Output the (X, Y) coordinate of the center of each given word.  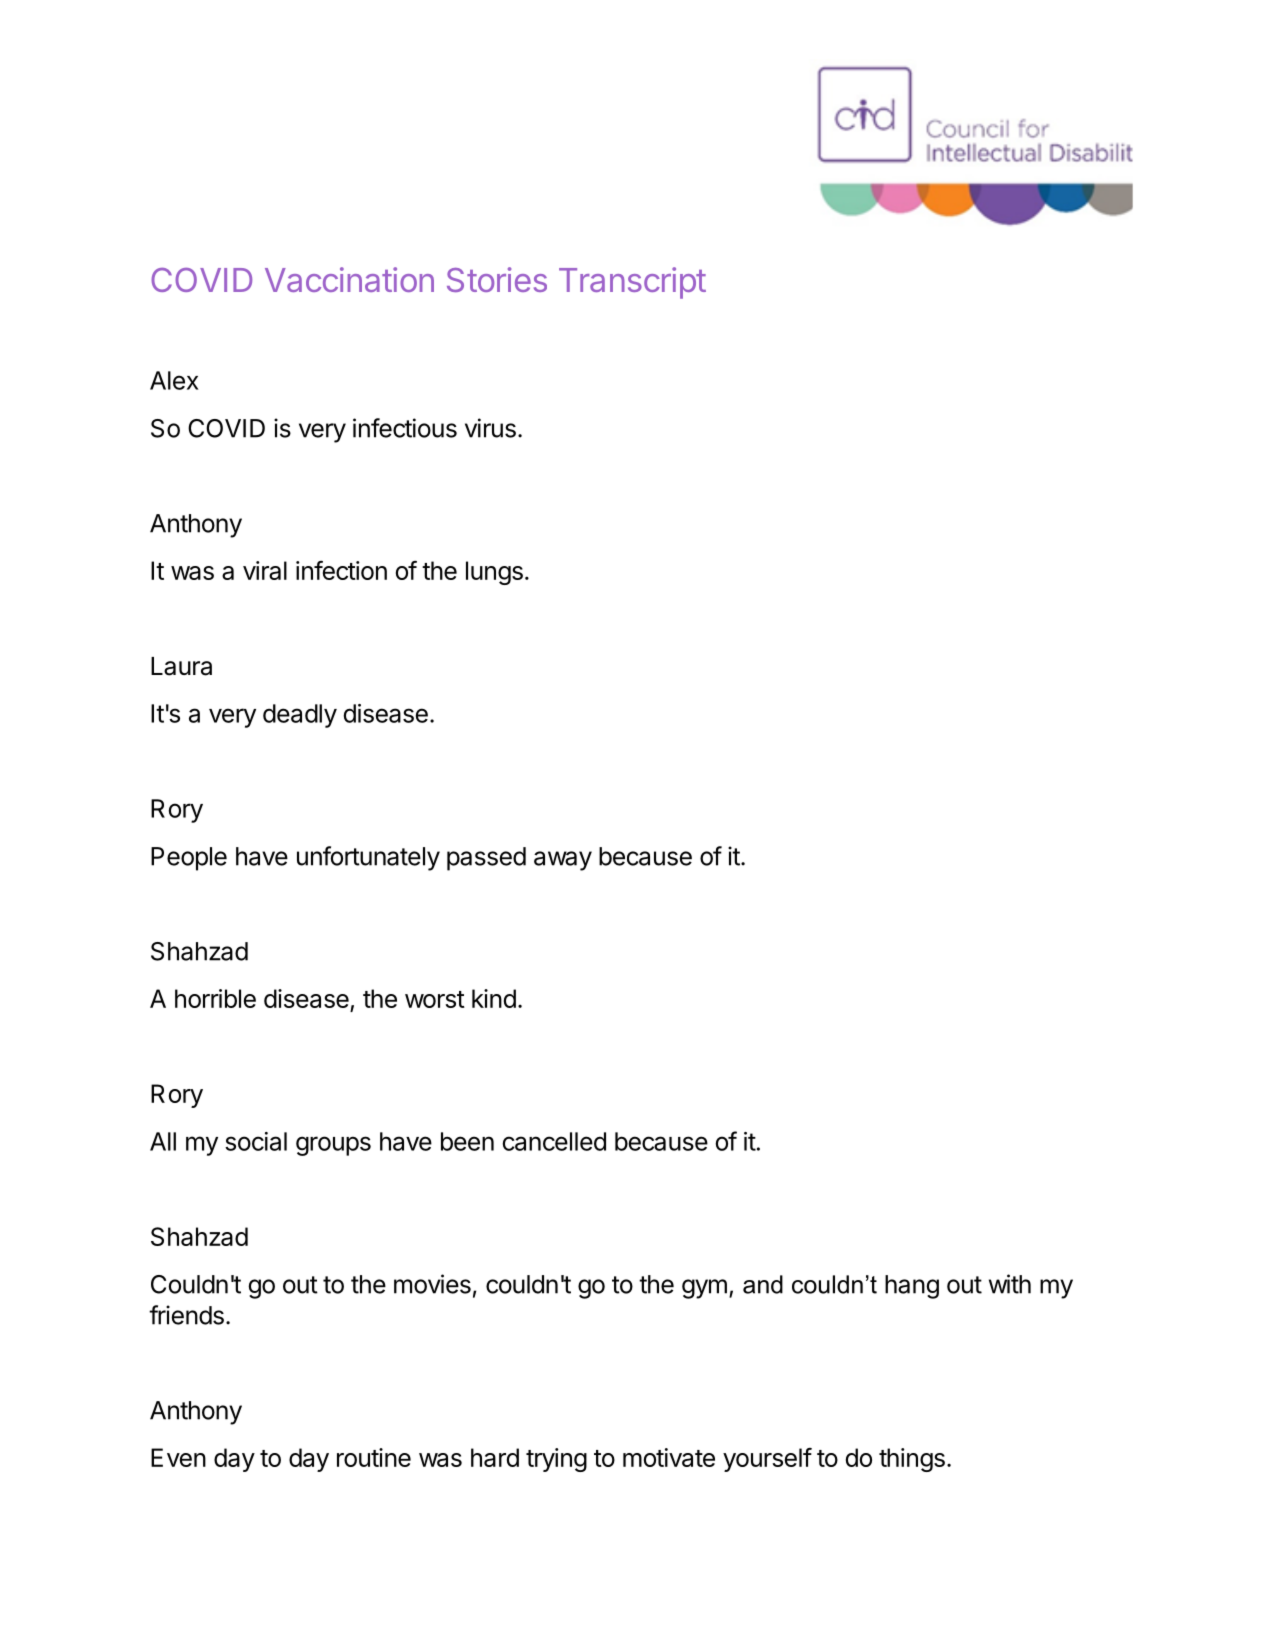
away (563, 861)
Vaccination (349, 279)
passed (486, 859)
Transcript (632, 283)
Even (178, 1457)
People (189, 859)
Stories (497, 279)
